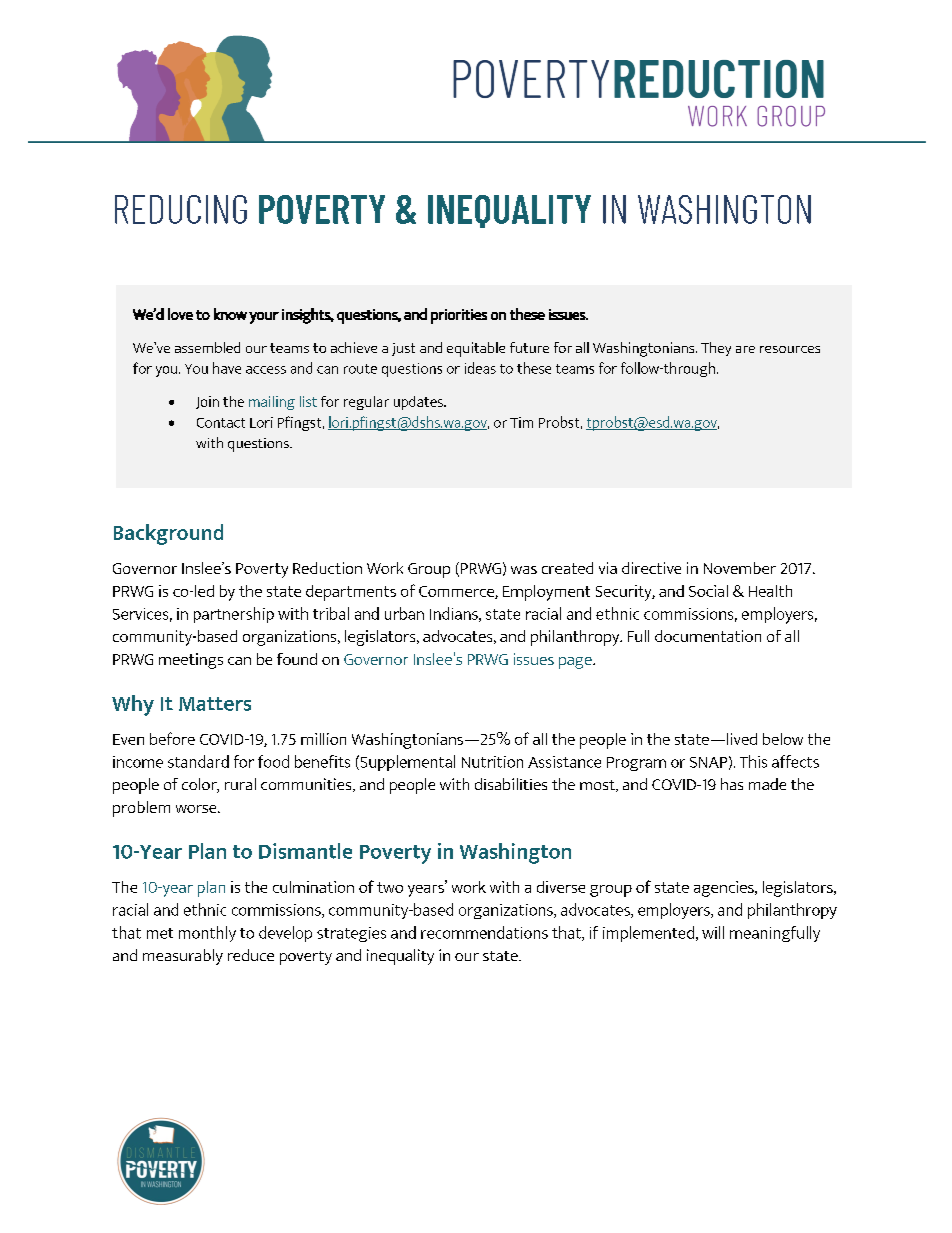  I want to click on will, so click(713, 932).
